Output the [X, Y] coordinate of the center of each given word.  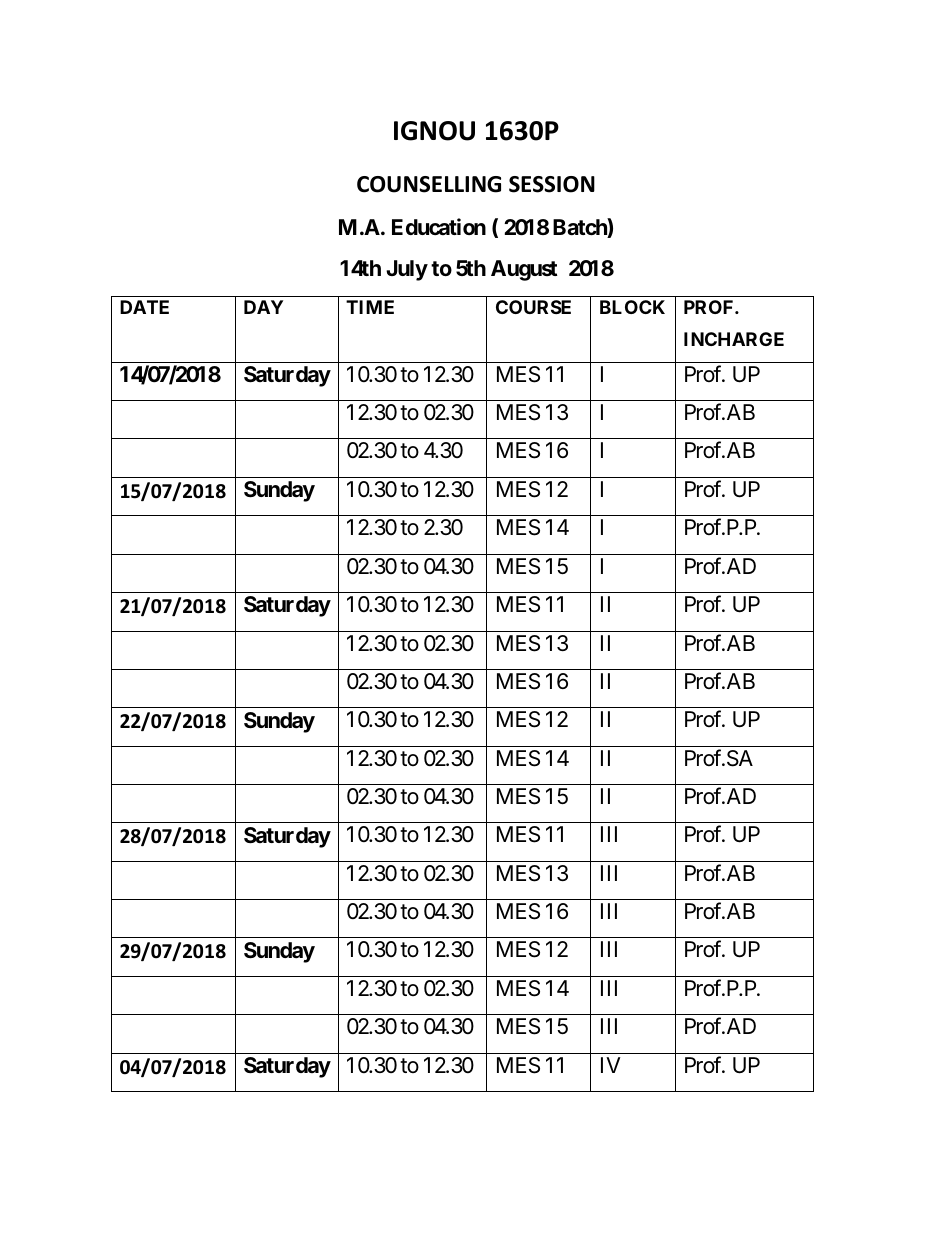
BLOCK [632, 307]
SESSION [552, 184]
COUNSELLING [429, 184]
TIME [370, 307]
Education [439, 226]
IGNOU [434, 131]
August [524, 270]
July [407, 270]
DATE [144, 307]
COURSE [533, 307]
